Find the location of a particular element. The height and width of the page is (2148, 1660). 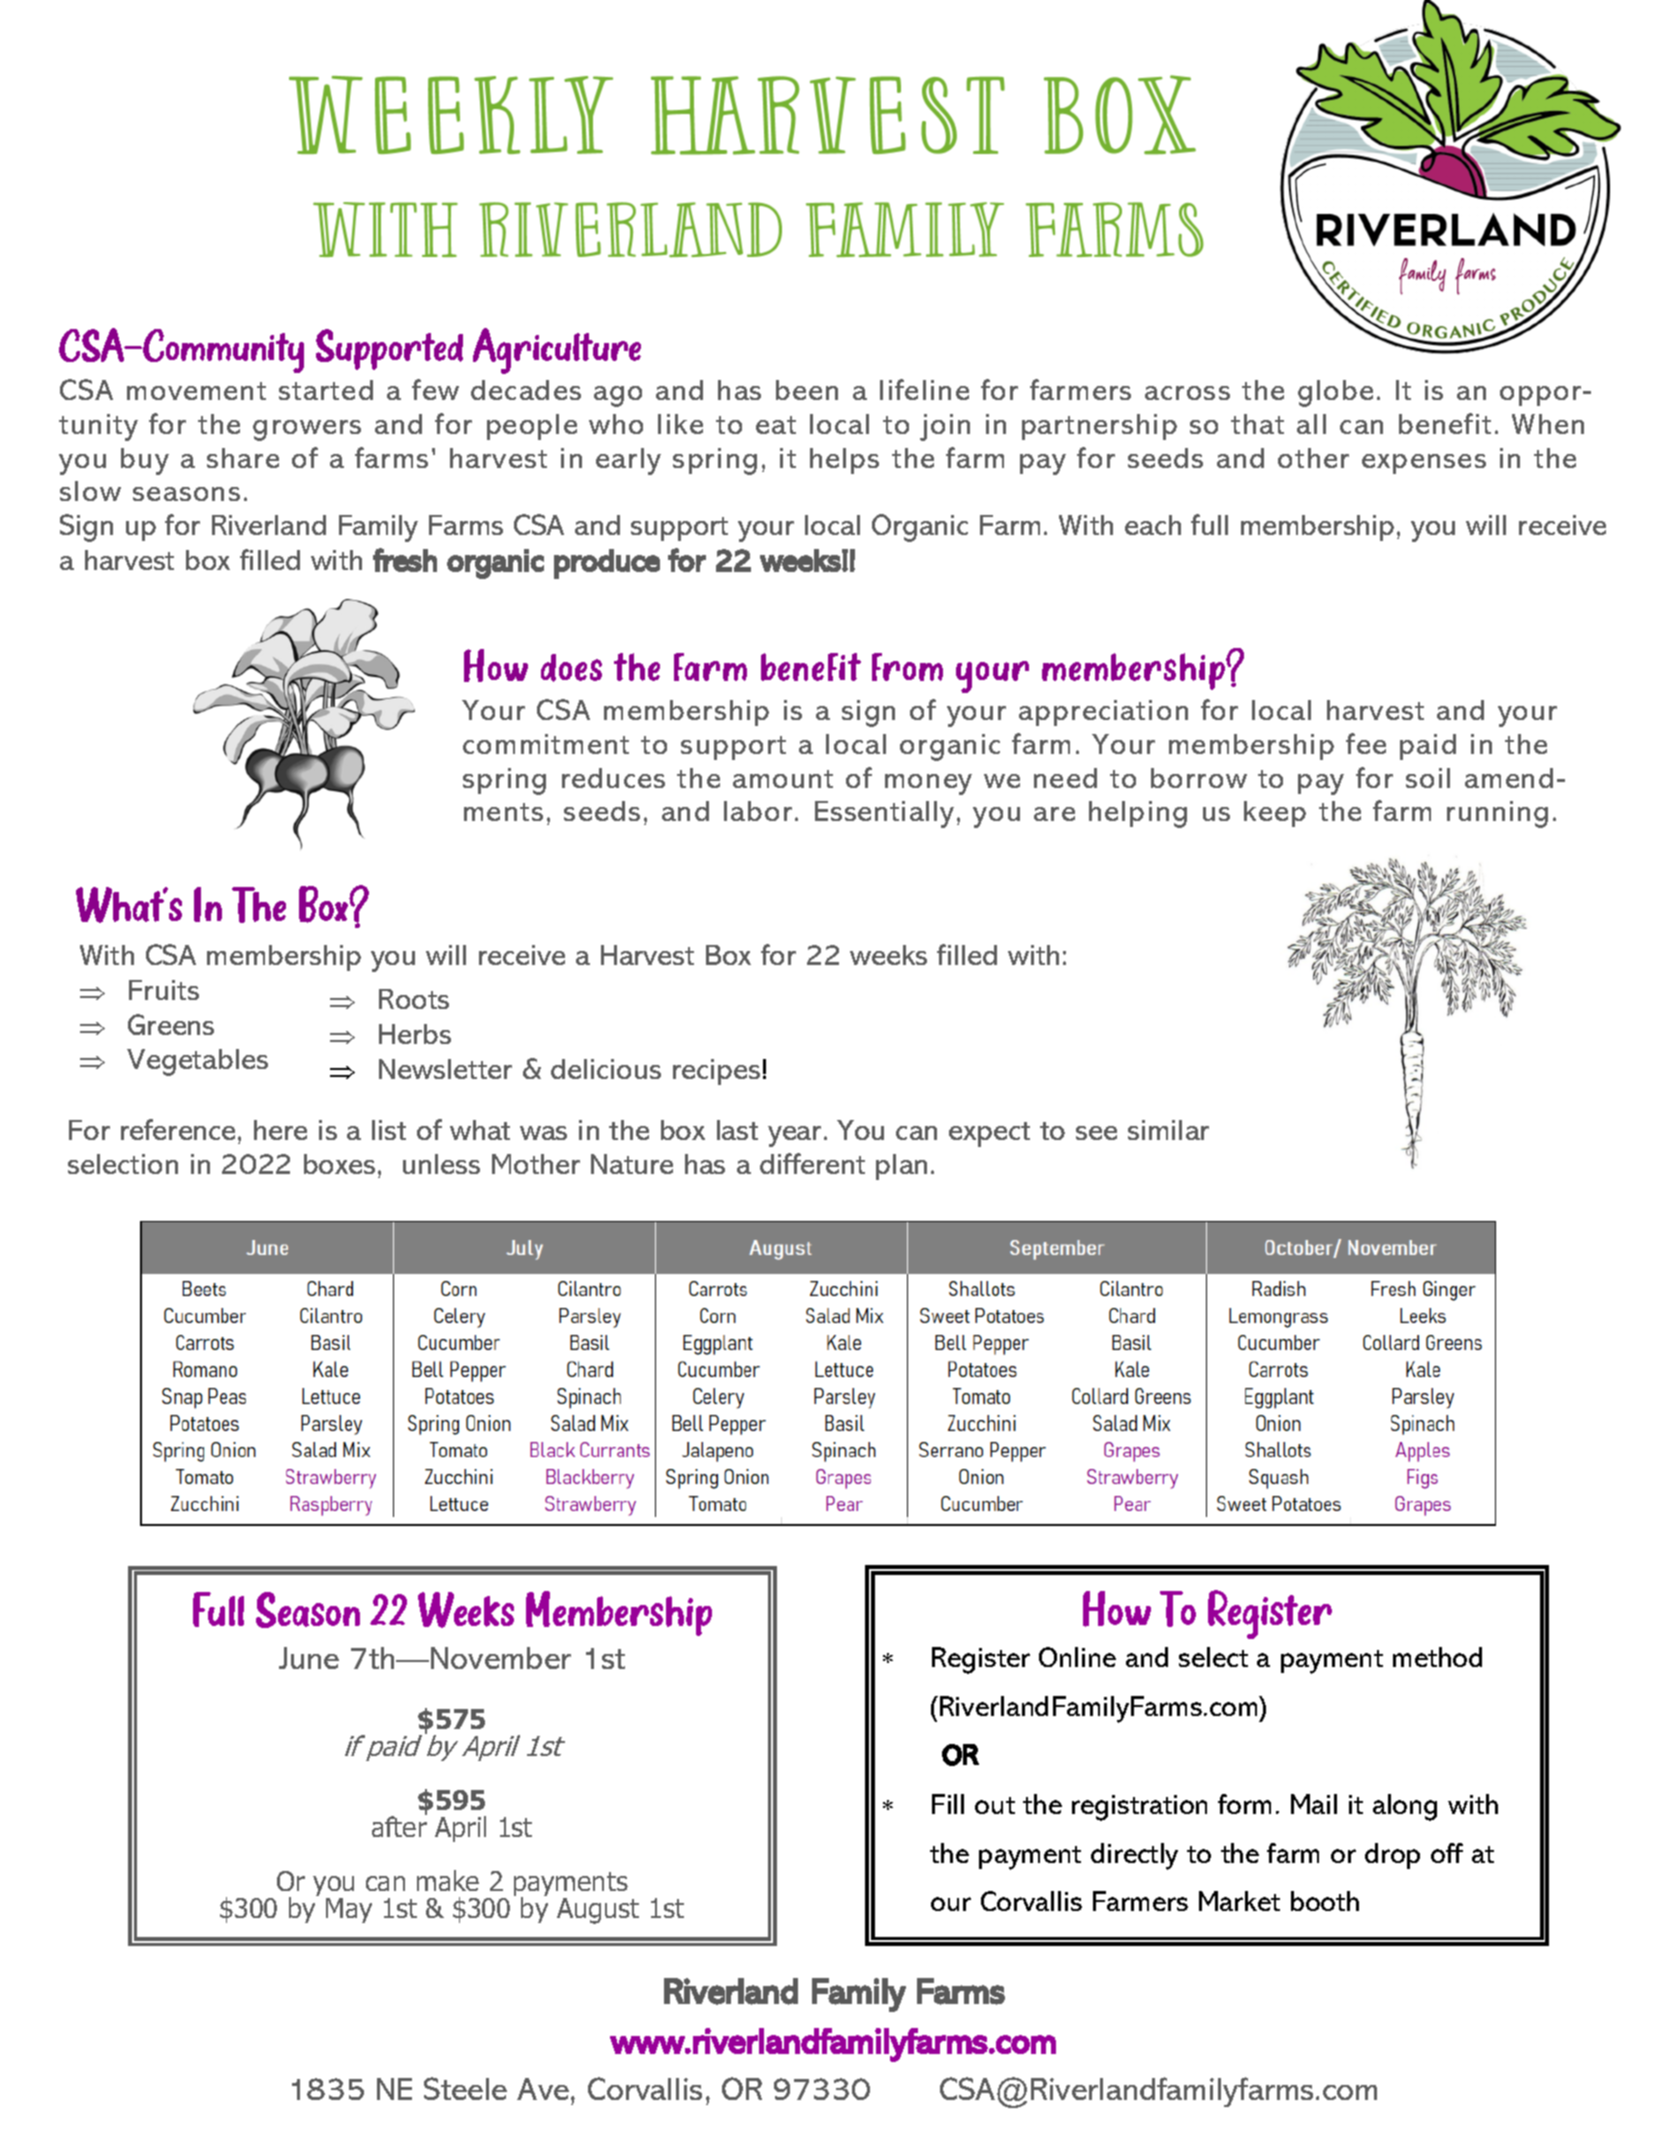

Steele is located at coordinates (465, 2088).
